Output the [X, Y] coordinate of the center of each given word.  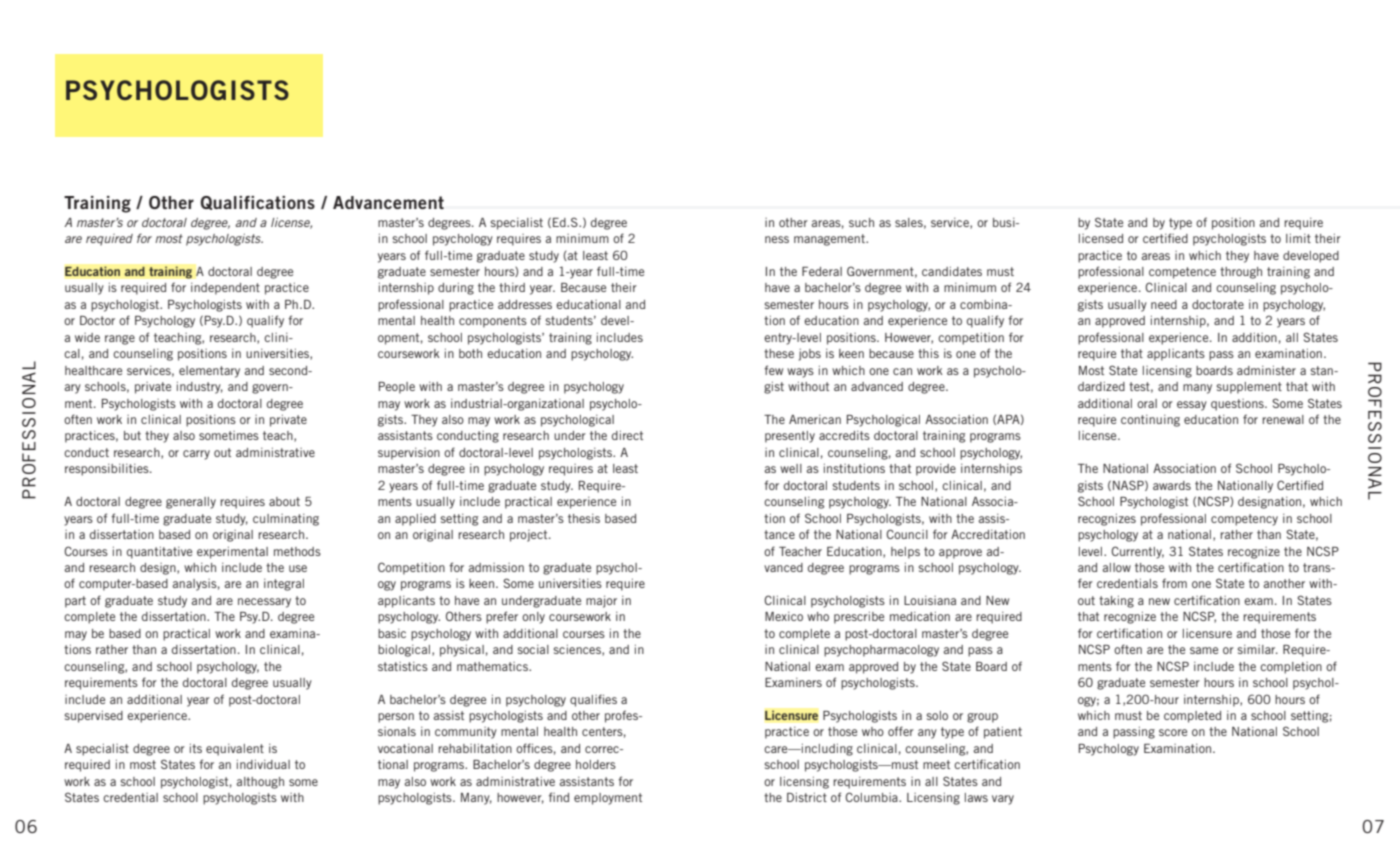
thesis [584, 518]
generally [191, 503]
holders [596, 764]
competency [1244, 520]
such [861, 222]
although [260, 783]
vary [1003, 800]
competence [1182, 273]
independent [225, 289]
